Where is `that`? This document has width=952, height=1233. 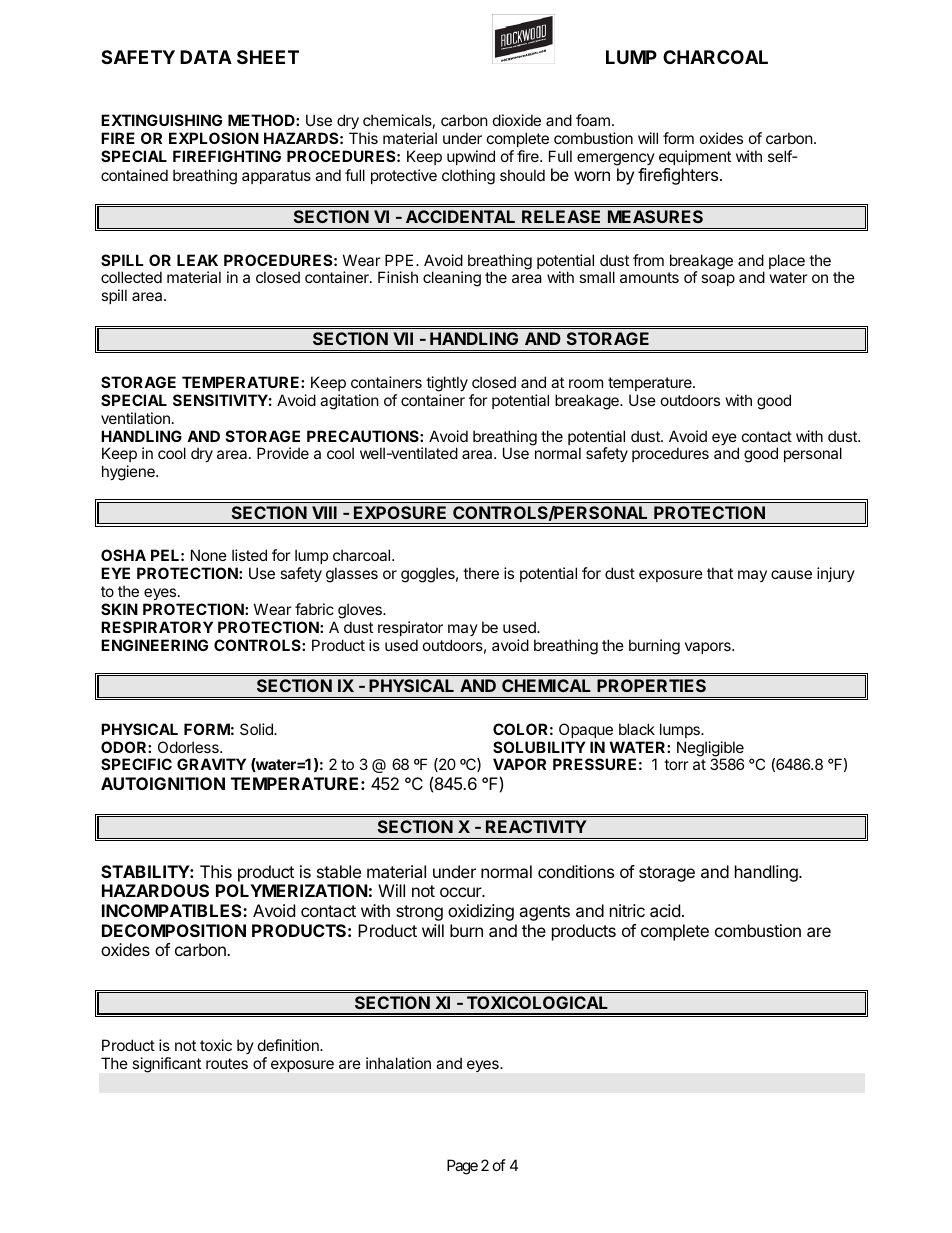 that is located at coordinates (720, 573).
